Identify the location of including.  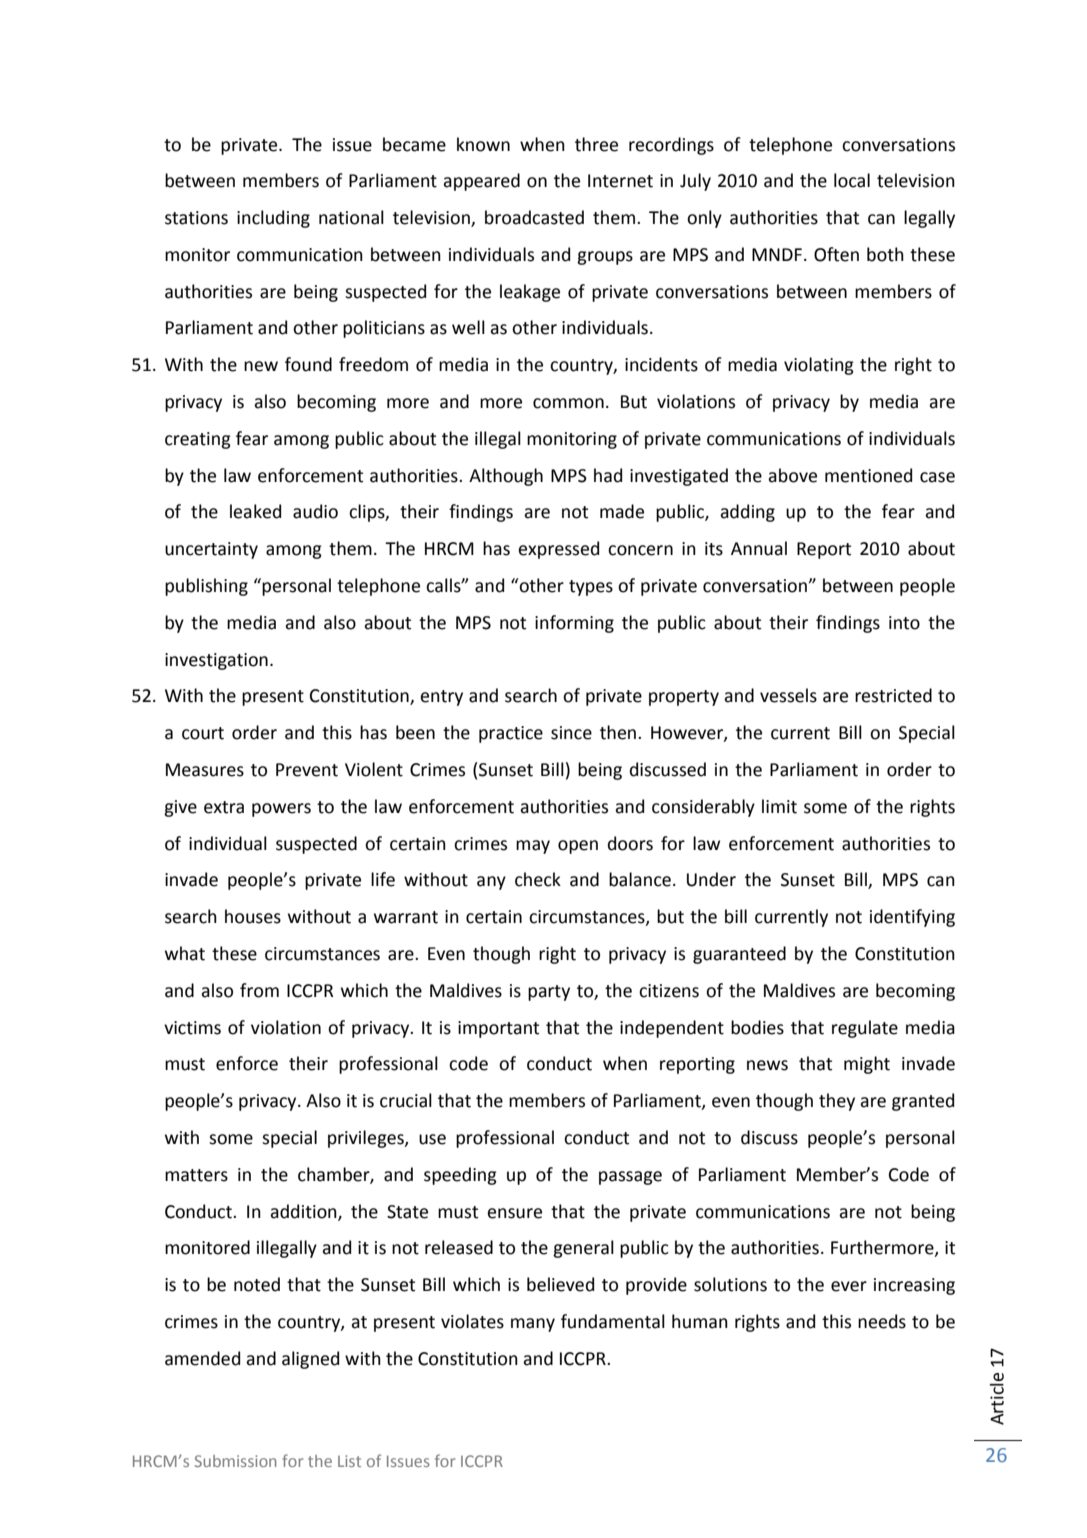
(273, 219).
